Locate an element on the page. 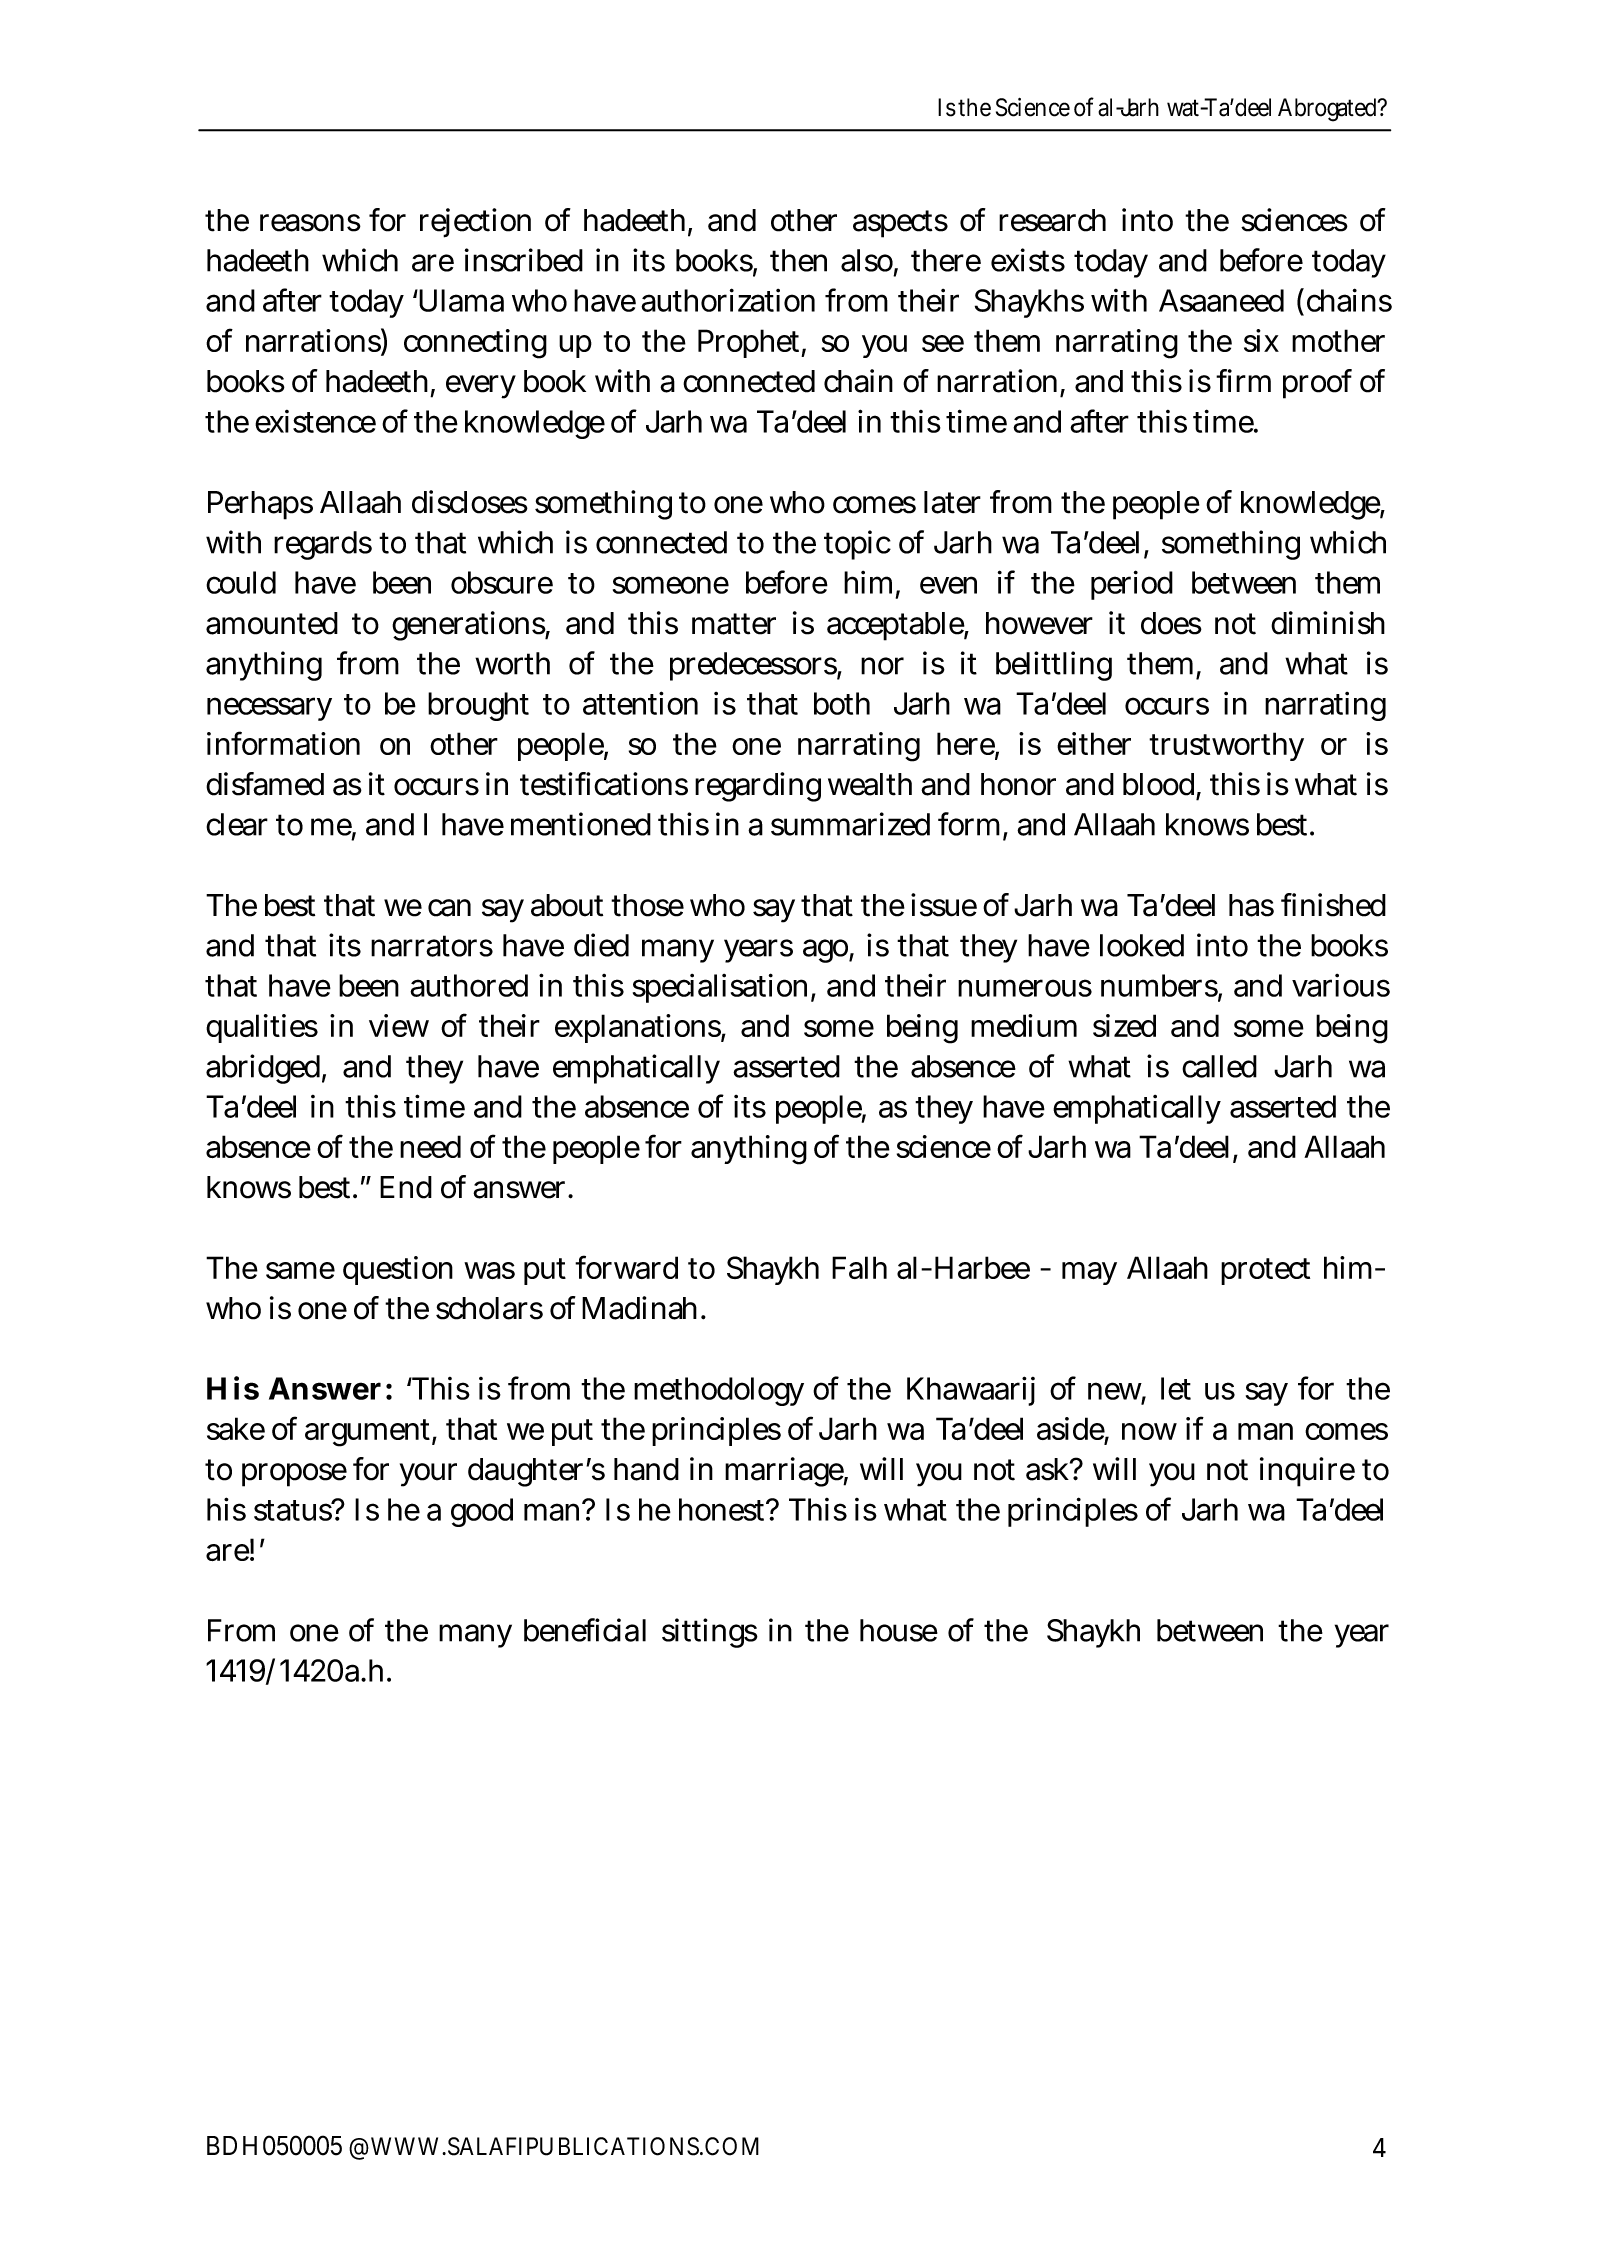 The height and width of the document is (2262, 1601). forward is located at coordinates (626, 1267).
